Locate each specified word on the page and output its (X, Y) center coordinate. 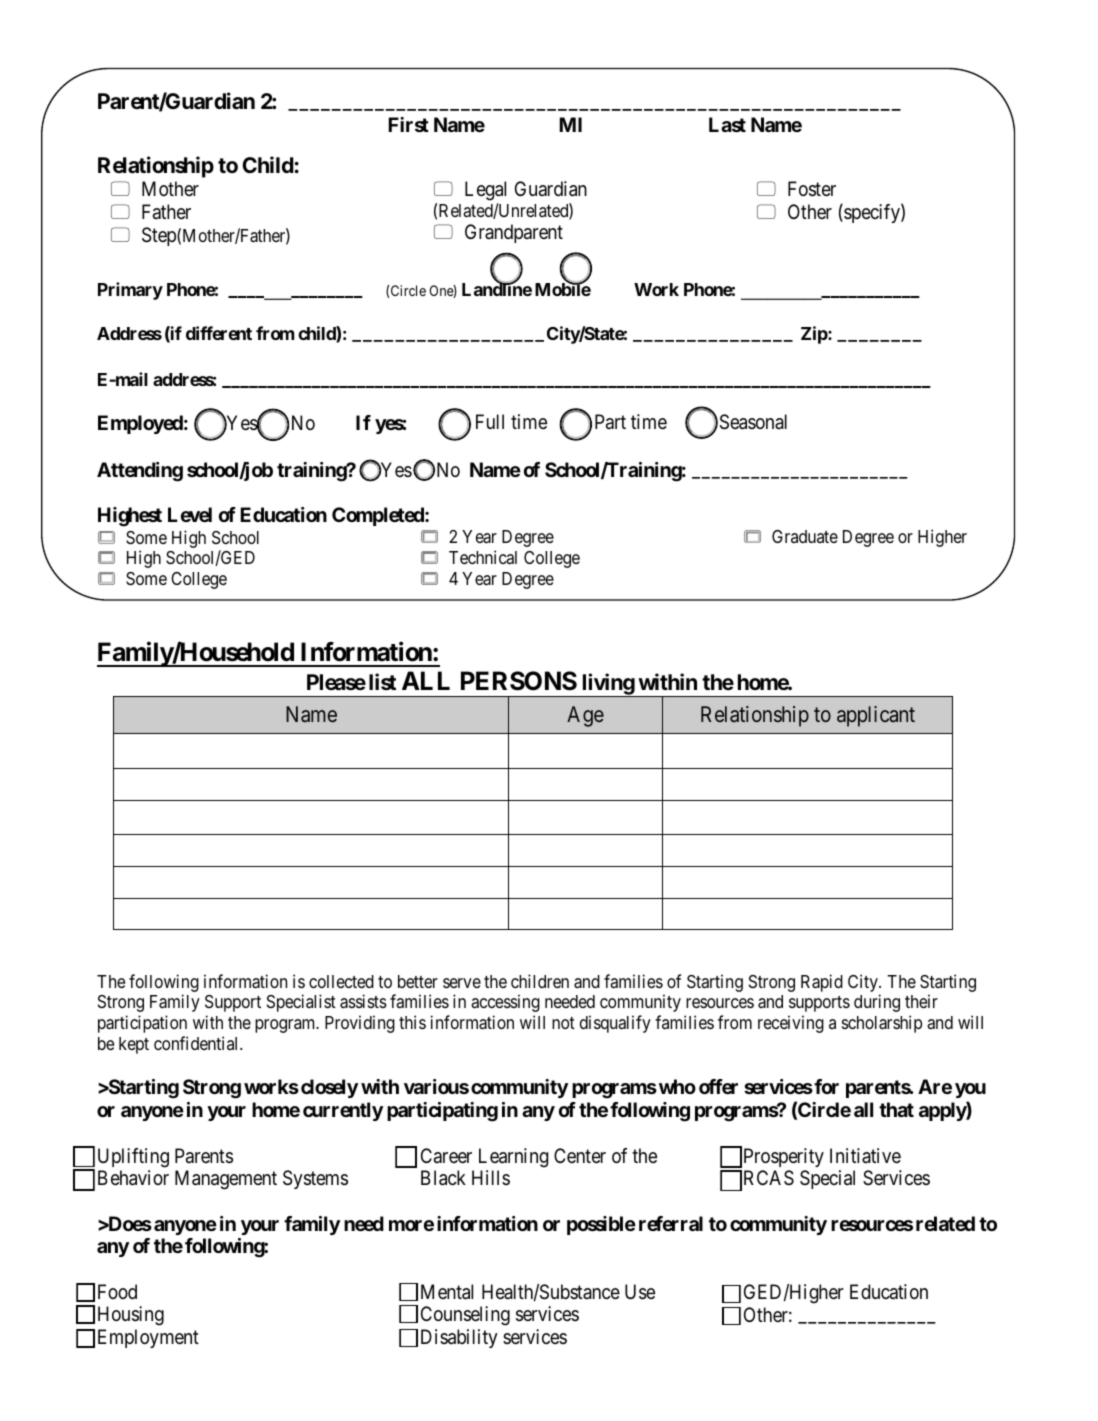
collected (341, 981)
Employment (148, 1338)
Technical (483, 557)
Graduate (805, 536)
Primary (130, 291)
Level (190, 514)
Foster (812, 189)
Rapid (822, 983)
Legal (485, 191)
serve (462, 983)
